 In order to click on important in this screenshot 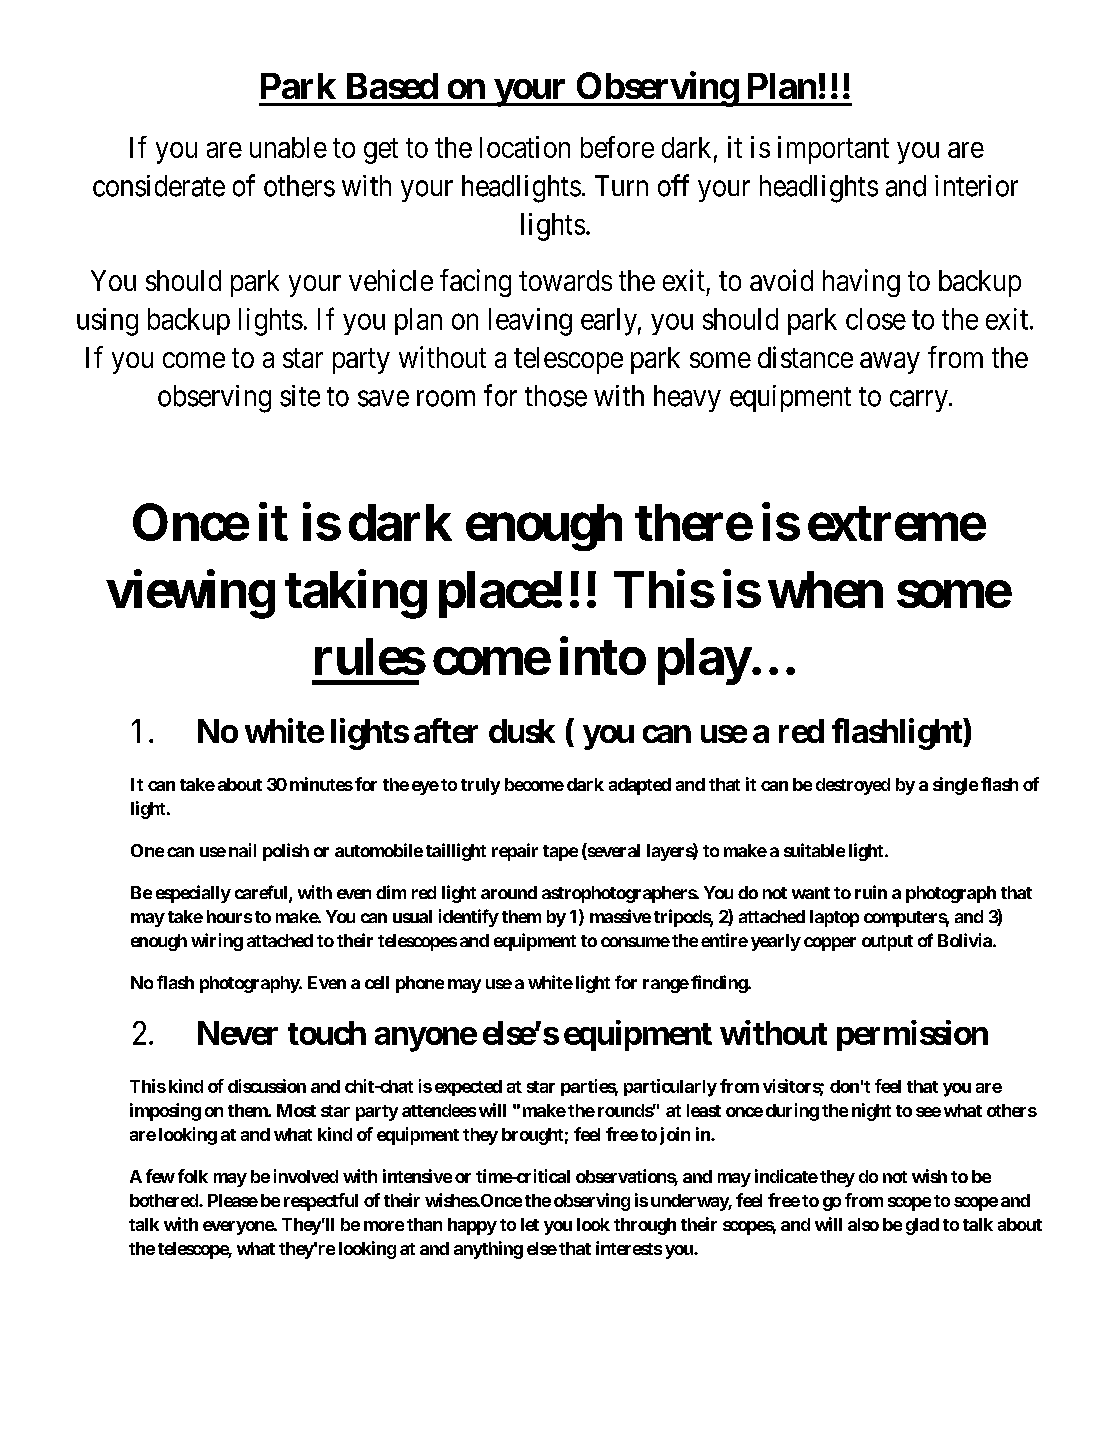, I will do `click(833, 150)`.
